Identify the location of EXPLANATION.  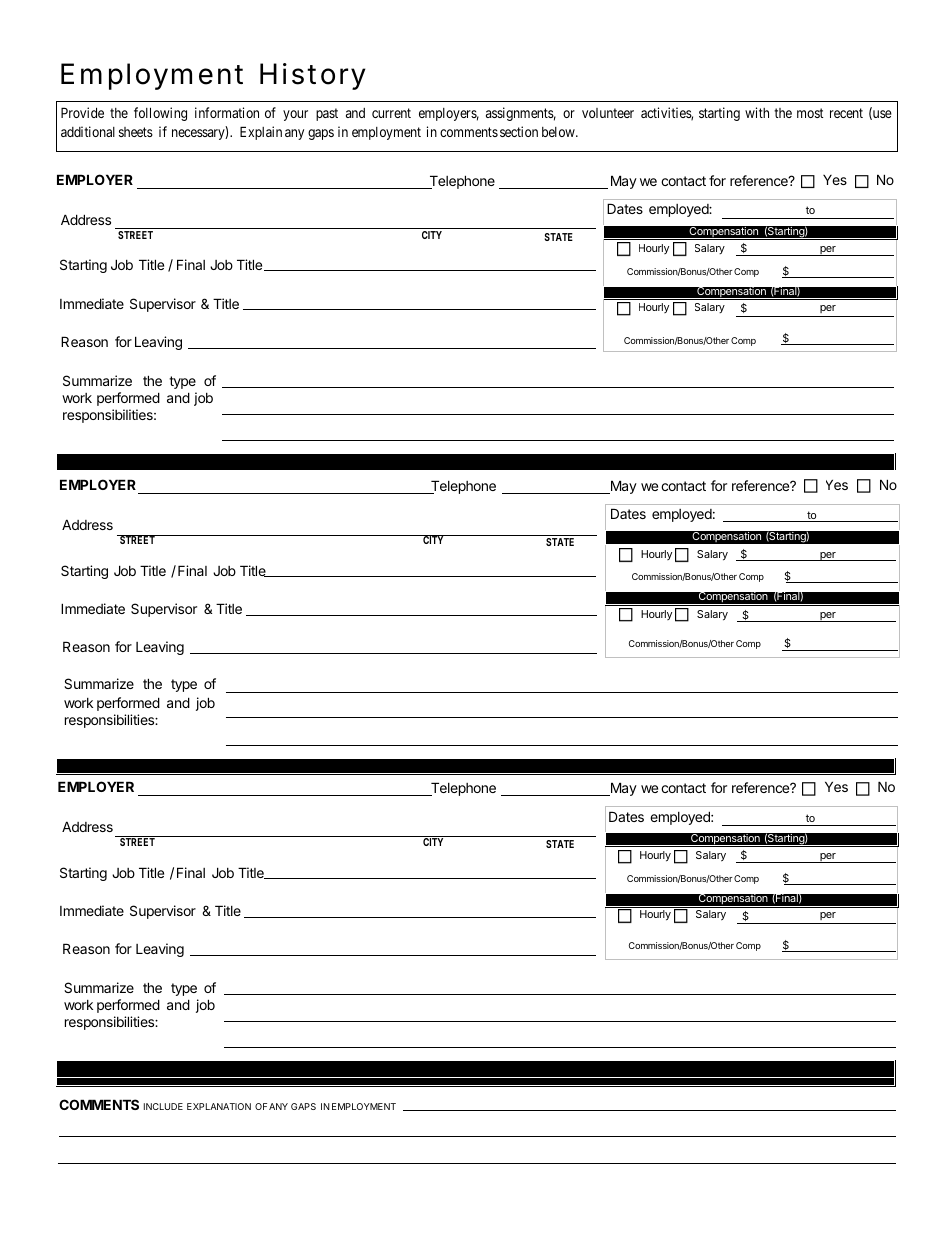
(219, 1106).
